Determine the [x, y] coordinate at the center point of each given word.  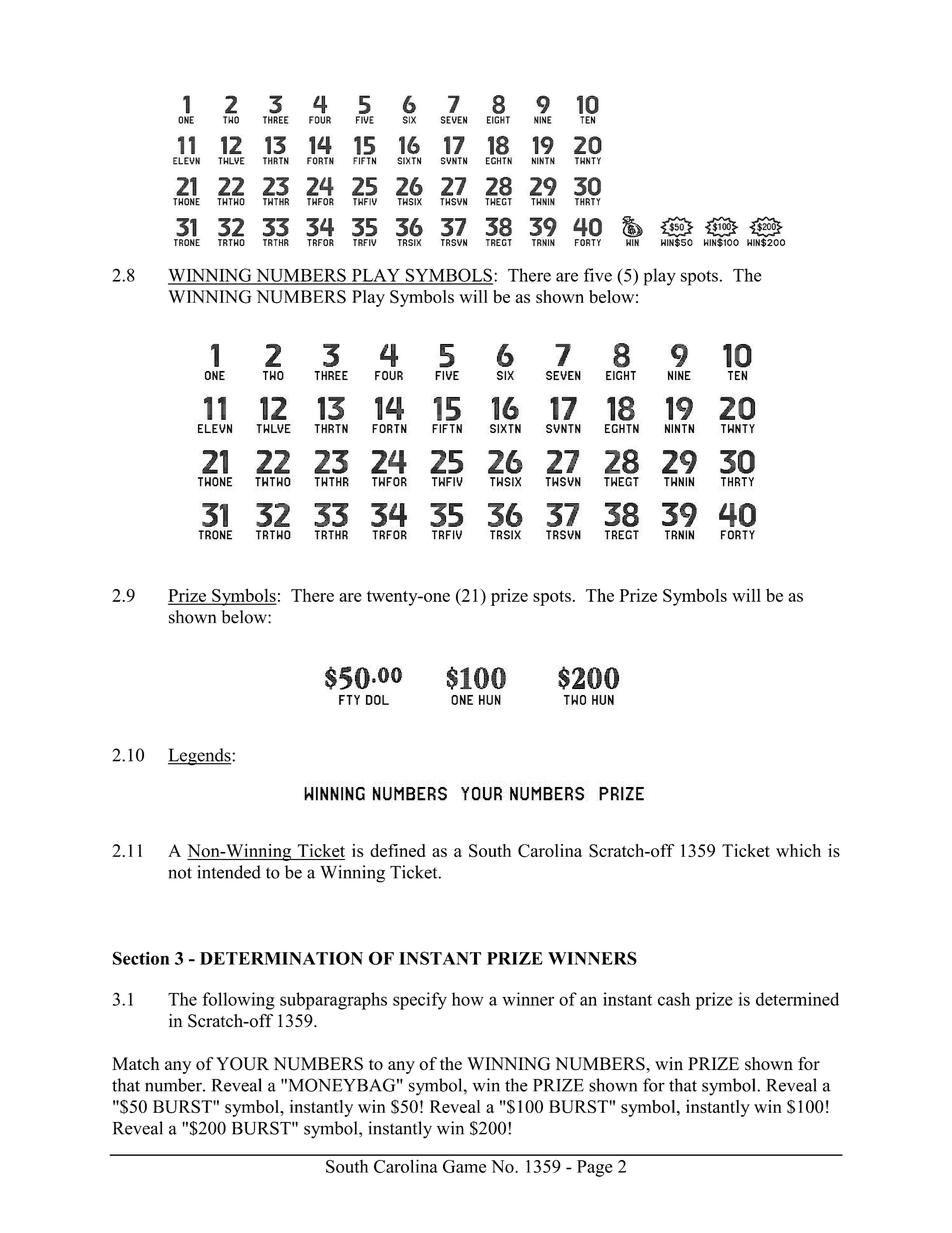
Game [464, 1166]
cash [674, 999]
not [180, 873]
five [598, 275]
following [239, 1001]
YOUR [242, 1064]
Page [595, 1168]
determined [797, 999]
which [798, 850]
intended [229, 872]
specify [420, 1001]
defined [398, 850]
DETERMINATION [281, 958]
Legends [200, 757]
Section [141, 958]
